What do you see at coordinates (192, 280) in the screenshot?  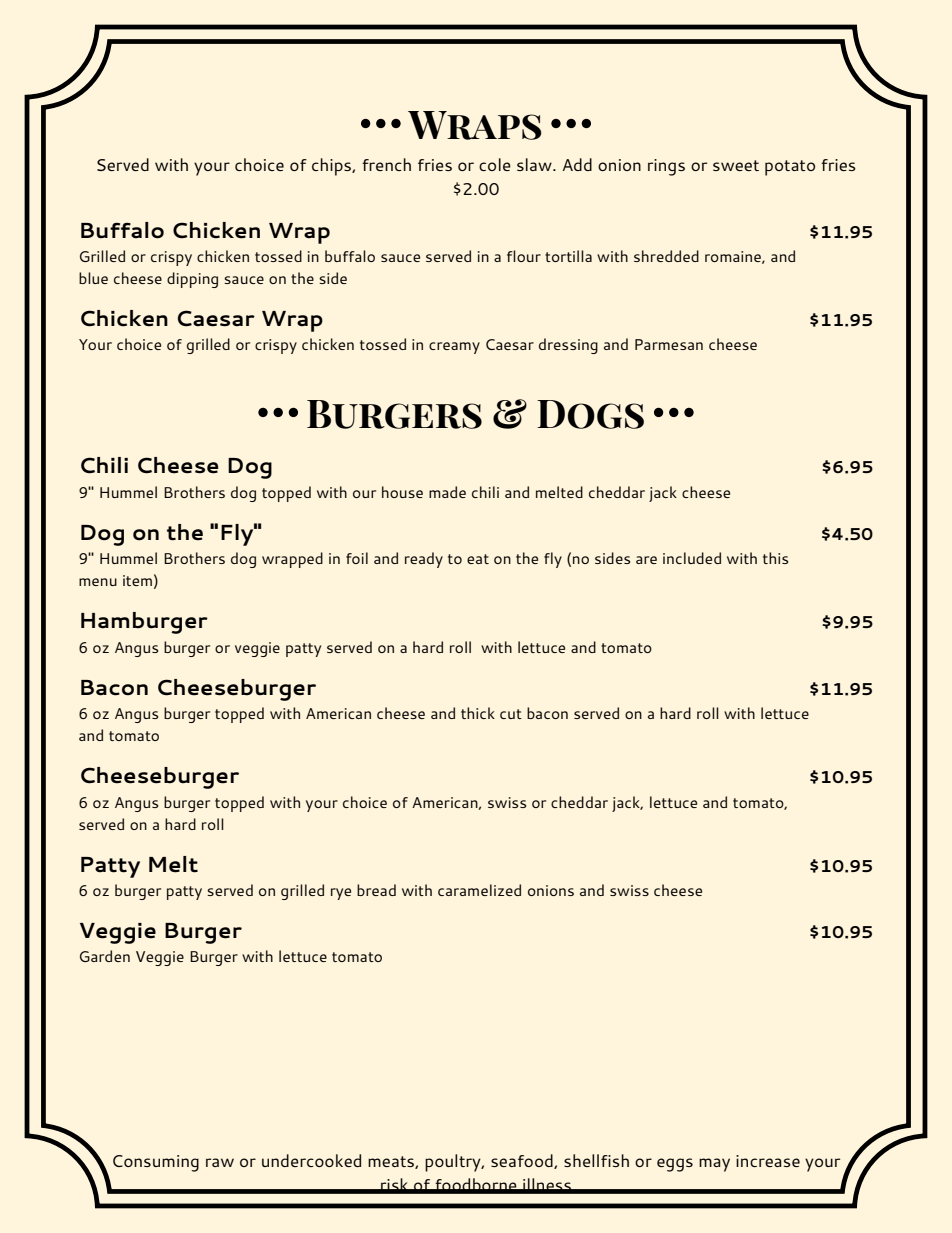 I see `dipping` at bounding box center [192, 280].
